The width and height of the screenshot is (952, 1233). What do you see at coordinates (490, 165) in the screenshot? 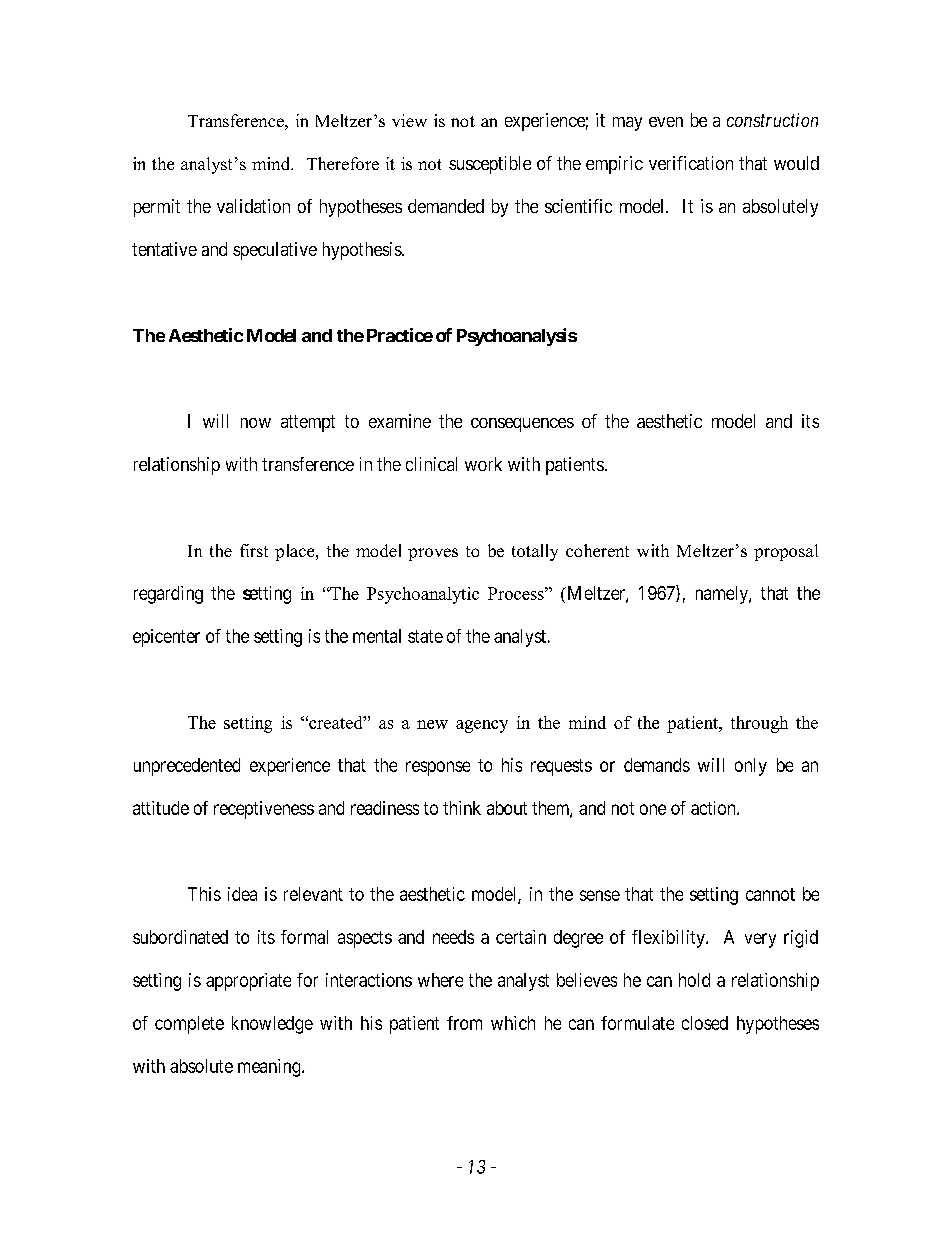
I see `susceptible` at bounding box center [490, 165].
